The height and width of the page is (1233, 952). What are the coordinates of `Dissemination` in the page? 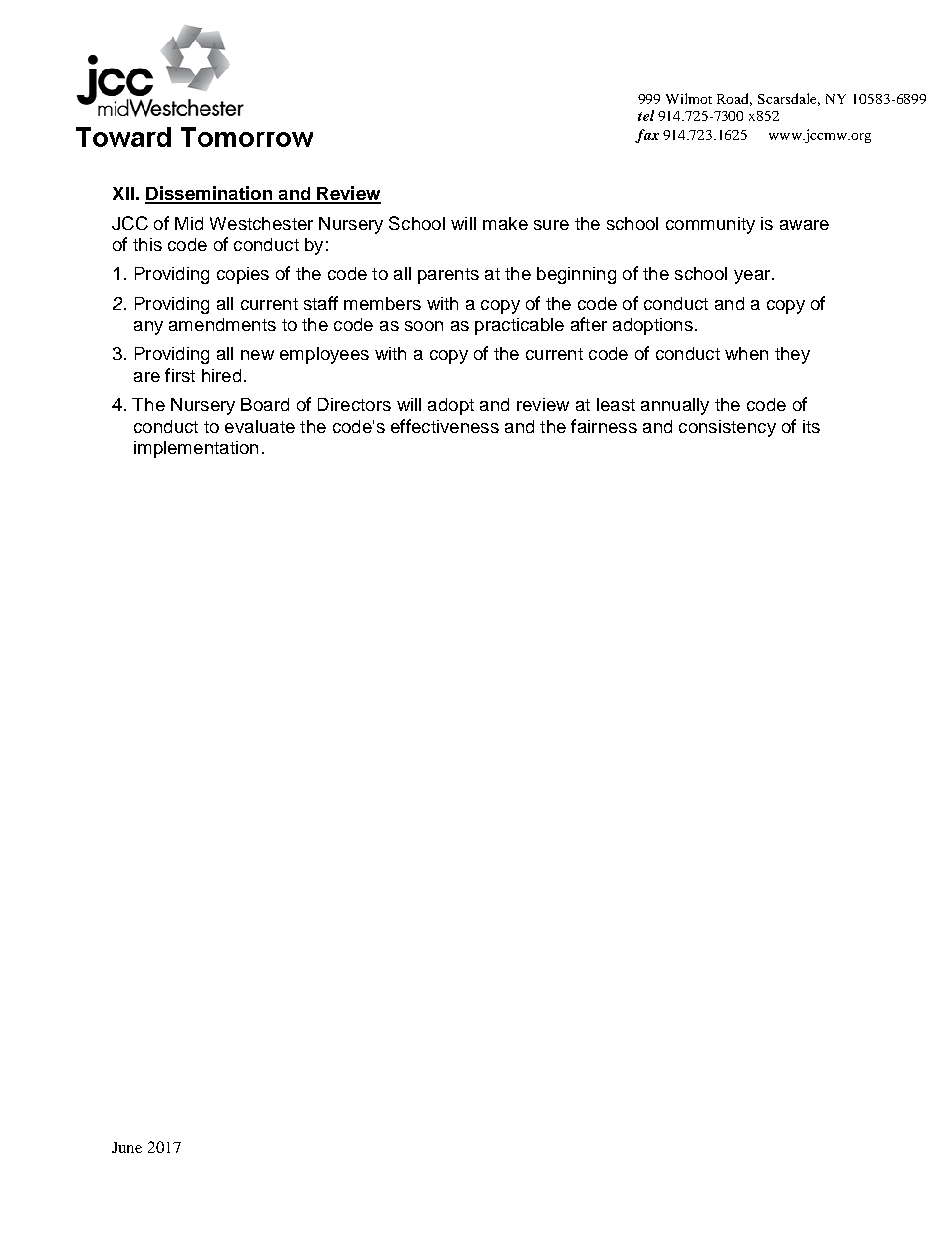 It's located at (209, 194).
